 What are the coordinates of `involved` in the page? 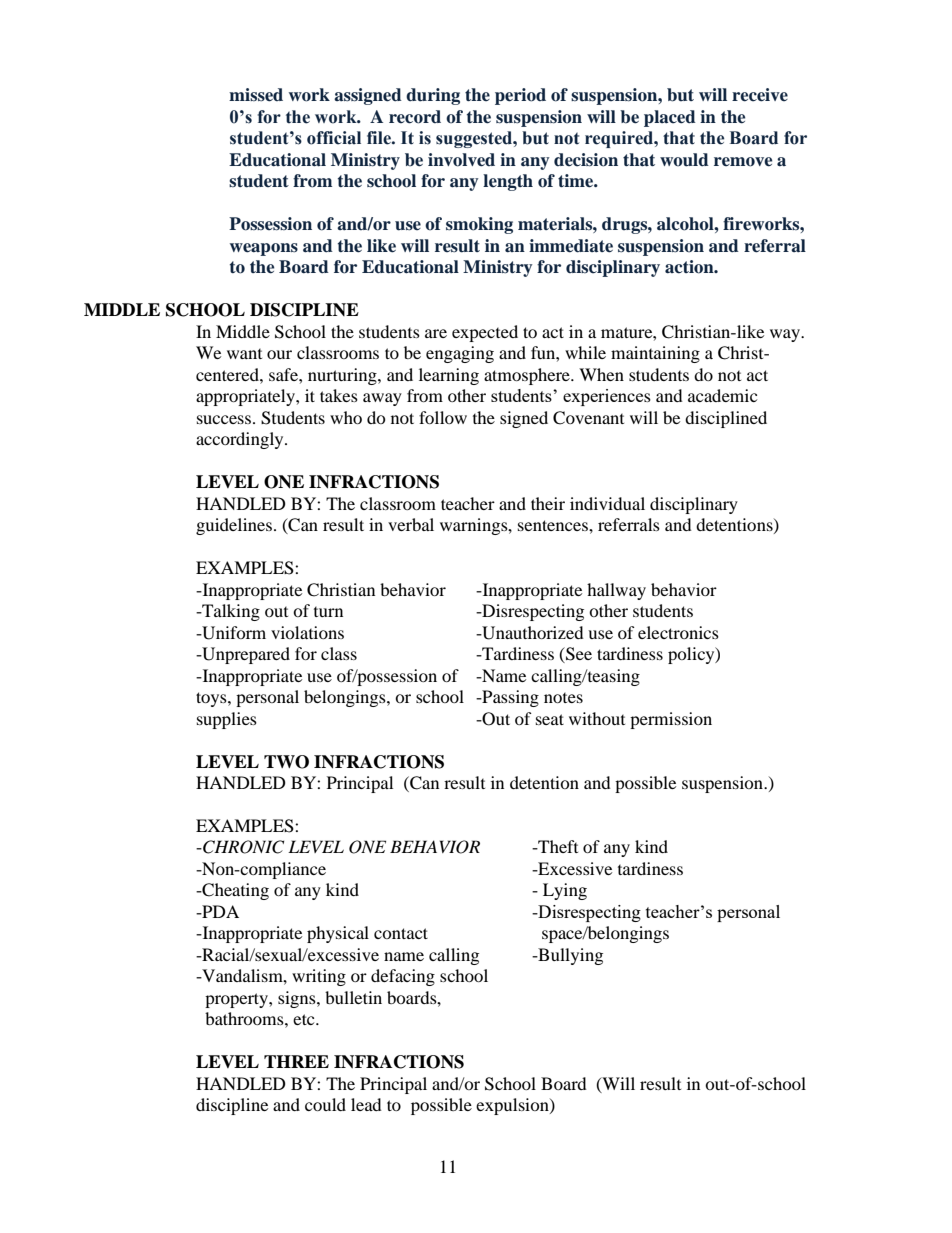 It's located at (461, 160).
